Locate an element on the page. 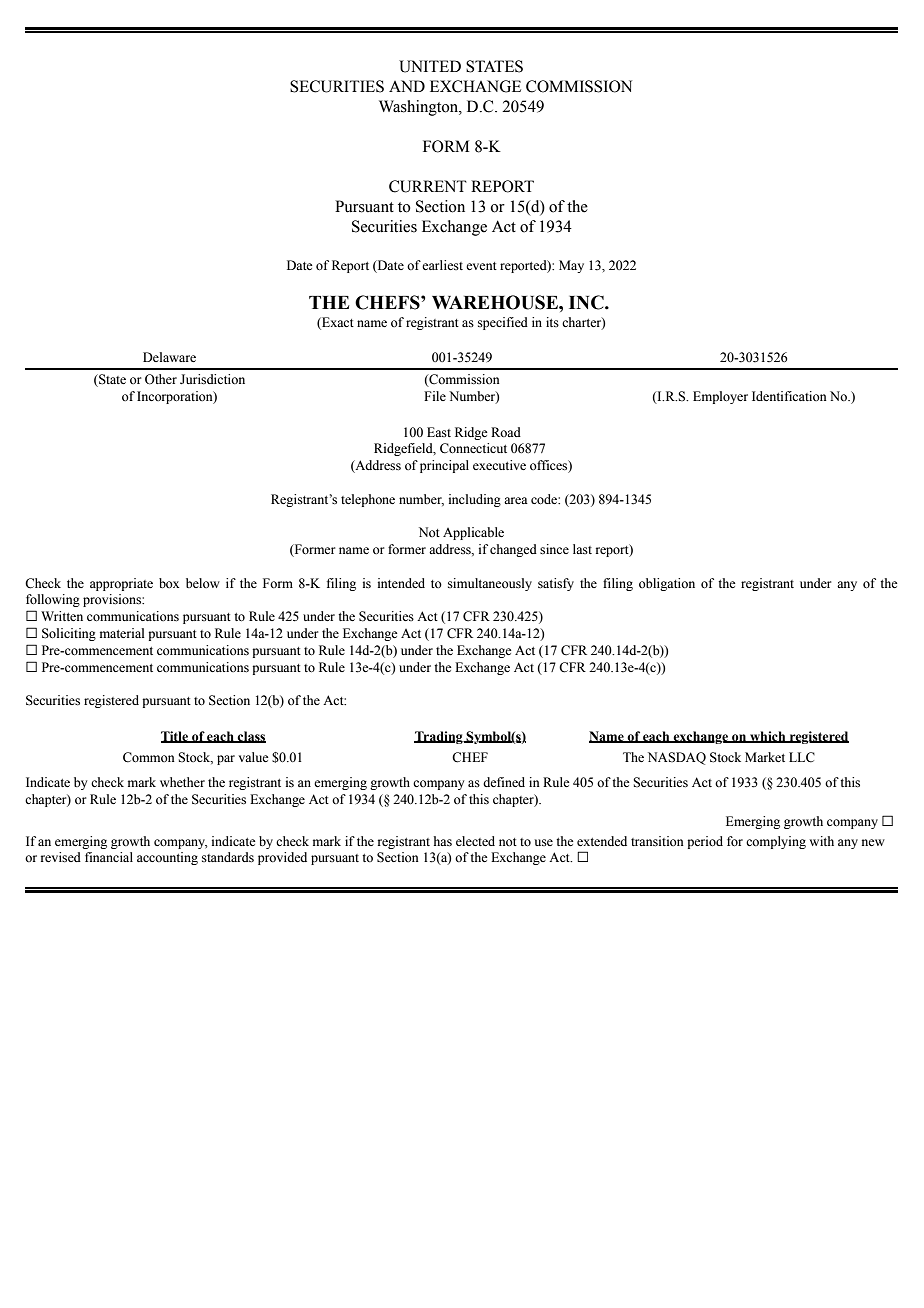 Image resolution: width=924 pixels, height=1308 pixels. Other is located at coordinates (161, 379).
